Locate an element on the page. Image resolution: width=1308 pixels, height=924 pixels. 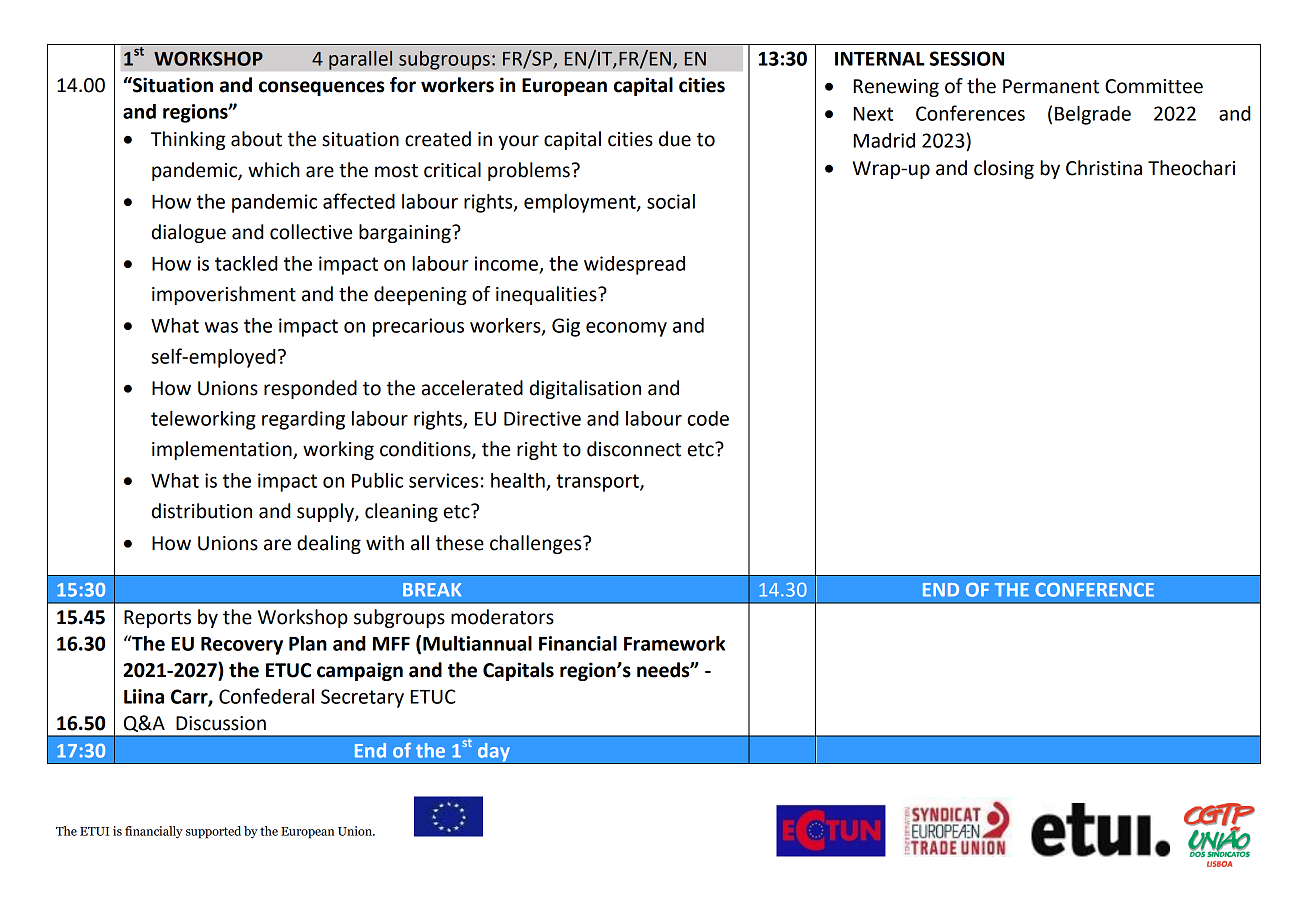
due is located at coordinates (675, 139).
